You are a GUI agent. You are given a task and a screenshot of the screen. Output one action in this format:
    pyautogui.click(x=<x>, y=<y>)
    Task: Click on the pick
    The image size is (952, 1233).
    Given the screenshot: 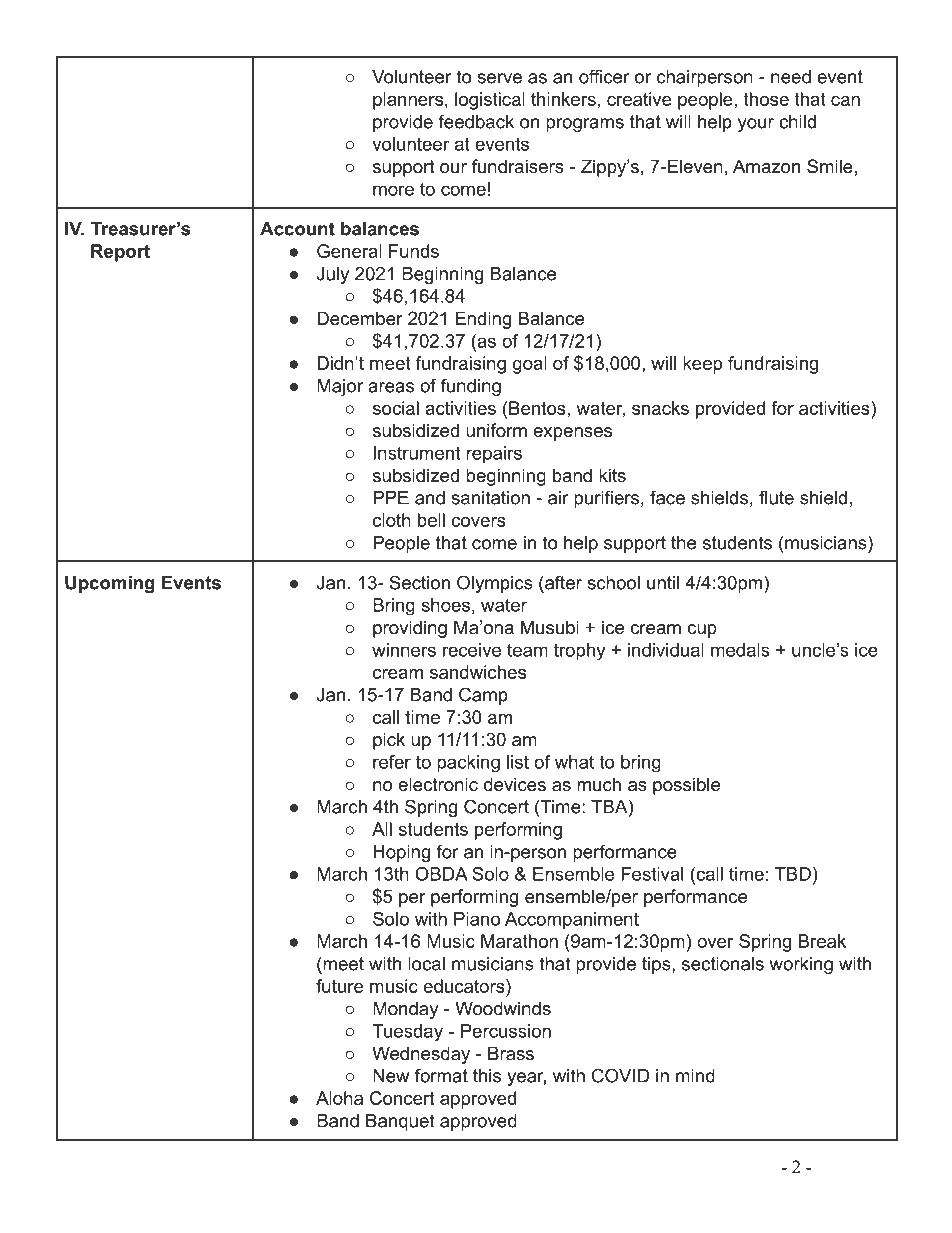 What is the action you would take?
    pyautogui.click(x=389, y=741)
